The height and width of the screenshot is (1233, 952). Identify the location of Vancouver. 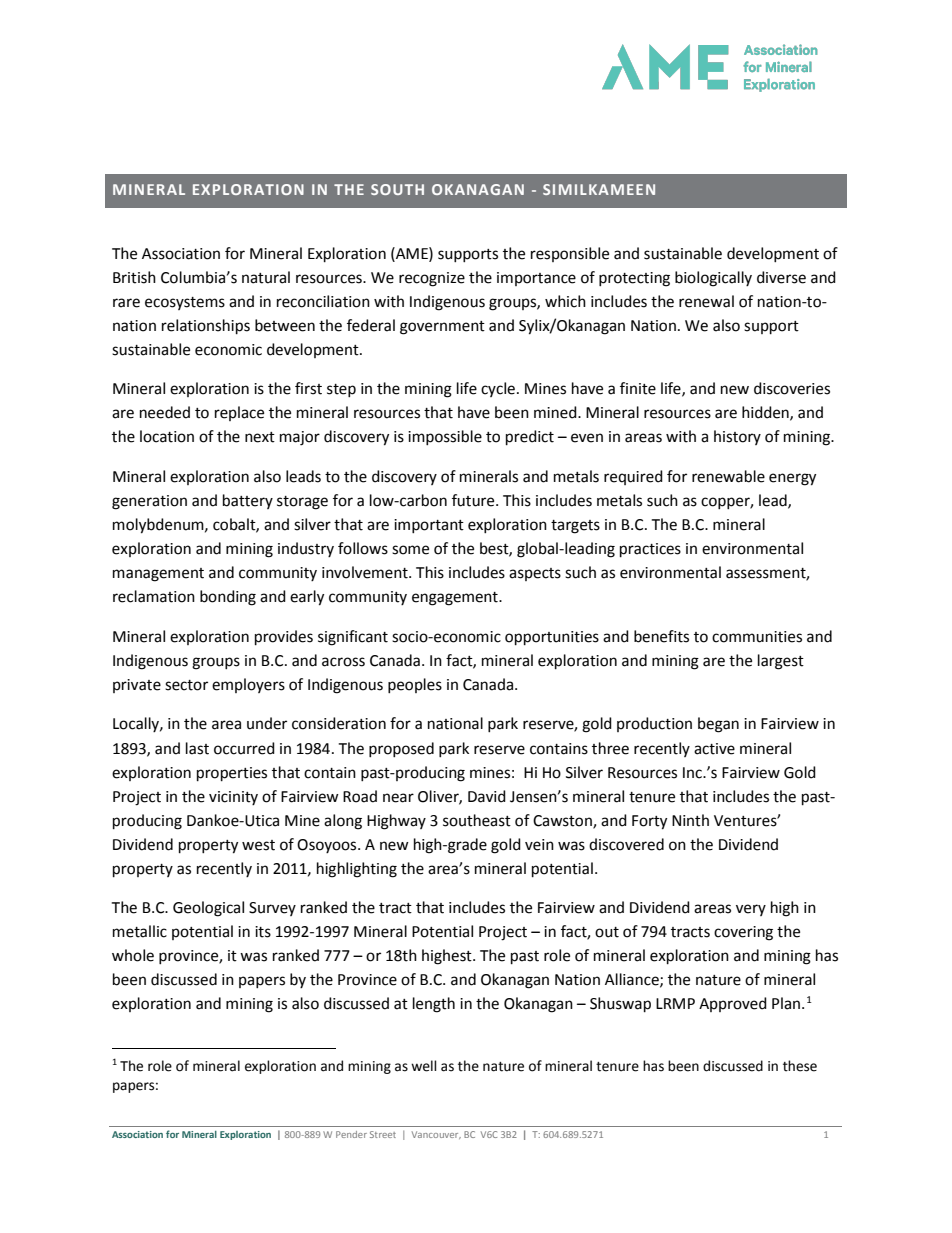
(436, 1135).
